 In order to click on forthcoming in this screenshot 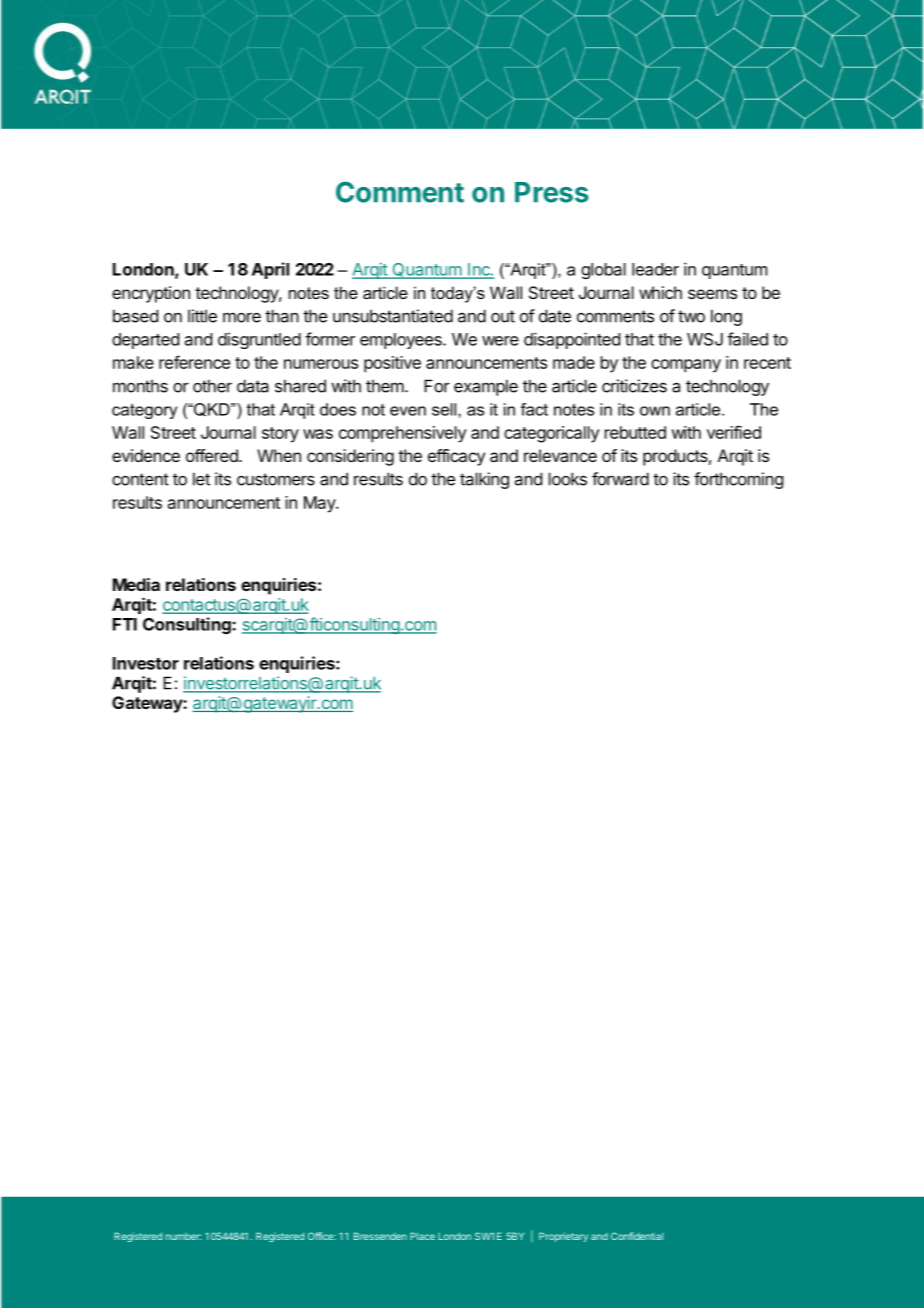, I will do `click(738, 480)`.
